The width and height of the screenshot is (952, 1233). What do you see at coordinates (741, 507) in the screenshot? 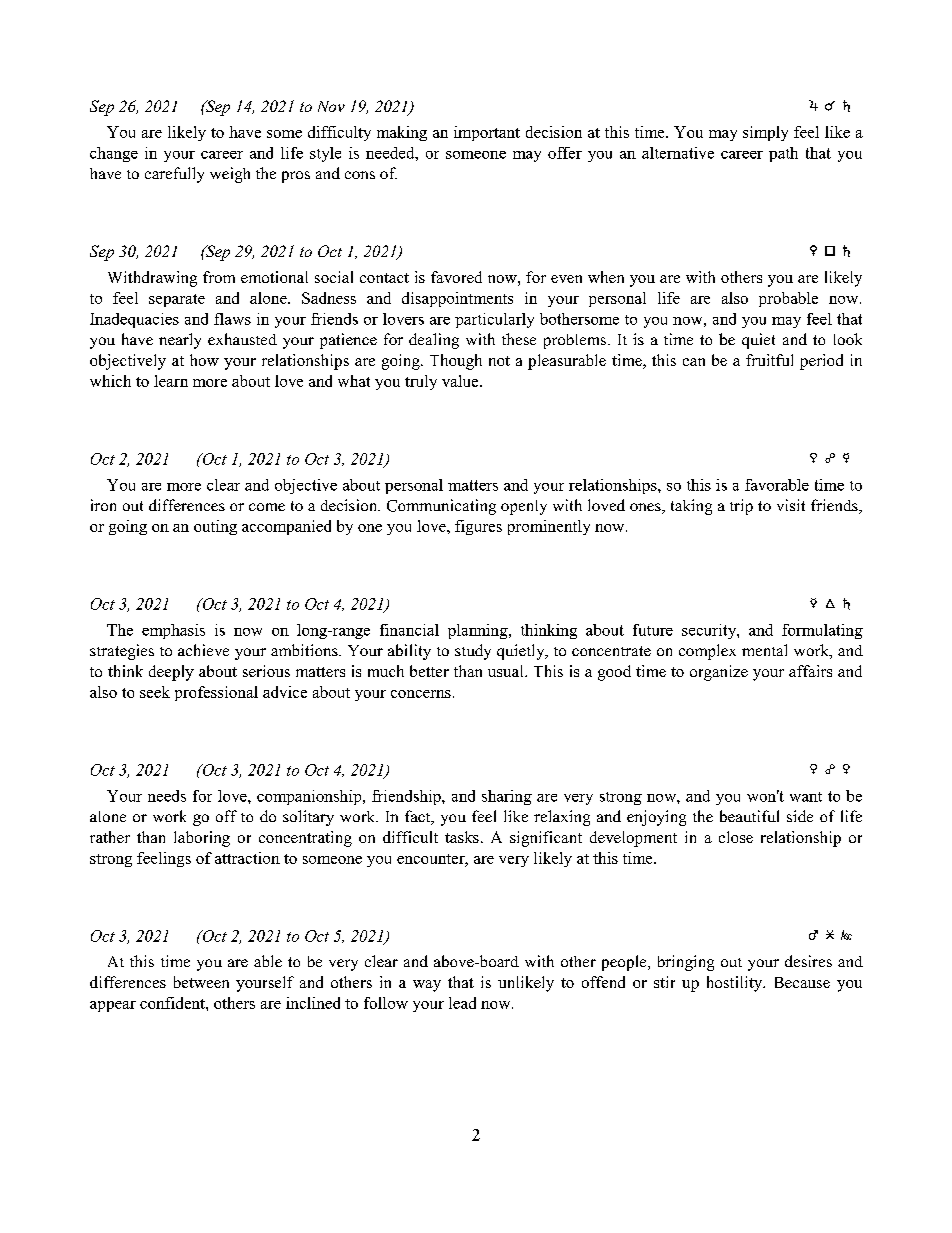
I see `trip` at bounding box center [741, 507].
